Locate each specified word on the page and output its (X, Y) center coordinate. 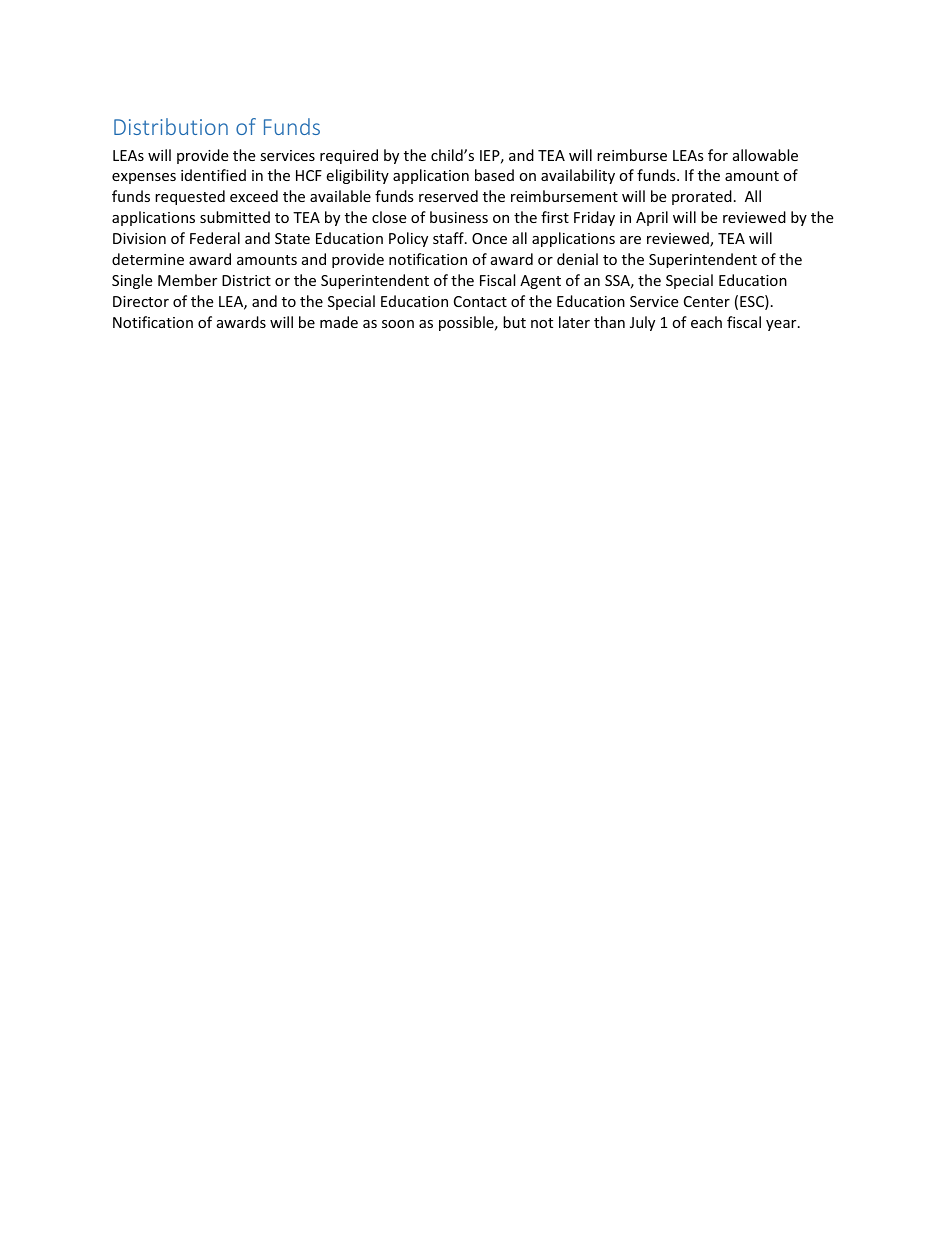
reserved (448, 196)
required (349, 156)
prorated (702, 197)
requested (190, 197)
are (630, 240)
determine (148, 259)
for (718, 155)
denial (577, 259)
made (339, 322)
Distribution (171, 126)
